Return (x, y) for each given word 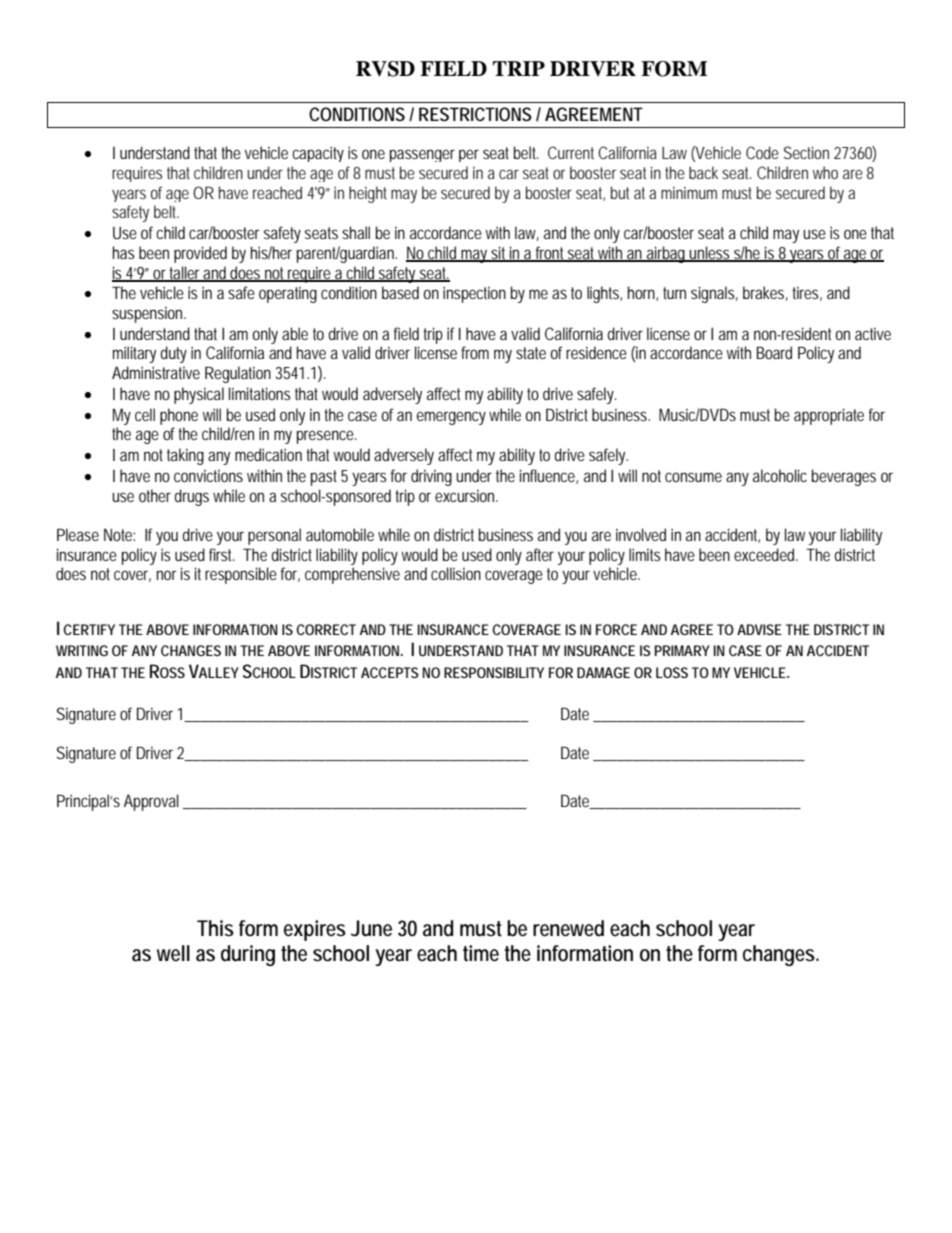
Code (762, 152)
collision (456, 573)
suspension (149, 314)
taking (185, 456)
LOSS (672, 672)
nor (167, 575)
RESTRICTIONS (475, 114)
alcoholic (780, 475)
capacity (318, 154)
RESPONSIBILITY (494, 672)
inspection (474, 294)
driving (431, 477)
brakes (765, 293)
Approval (151, 802)
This (215, 928)
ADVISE (759, 629)
